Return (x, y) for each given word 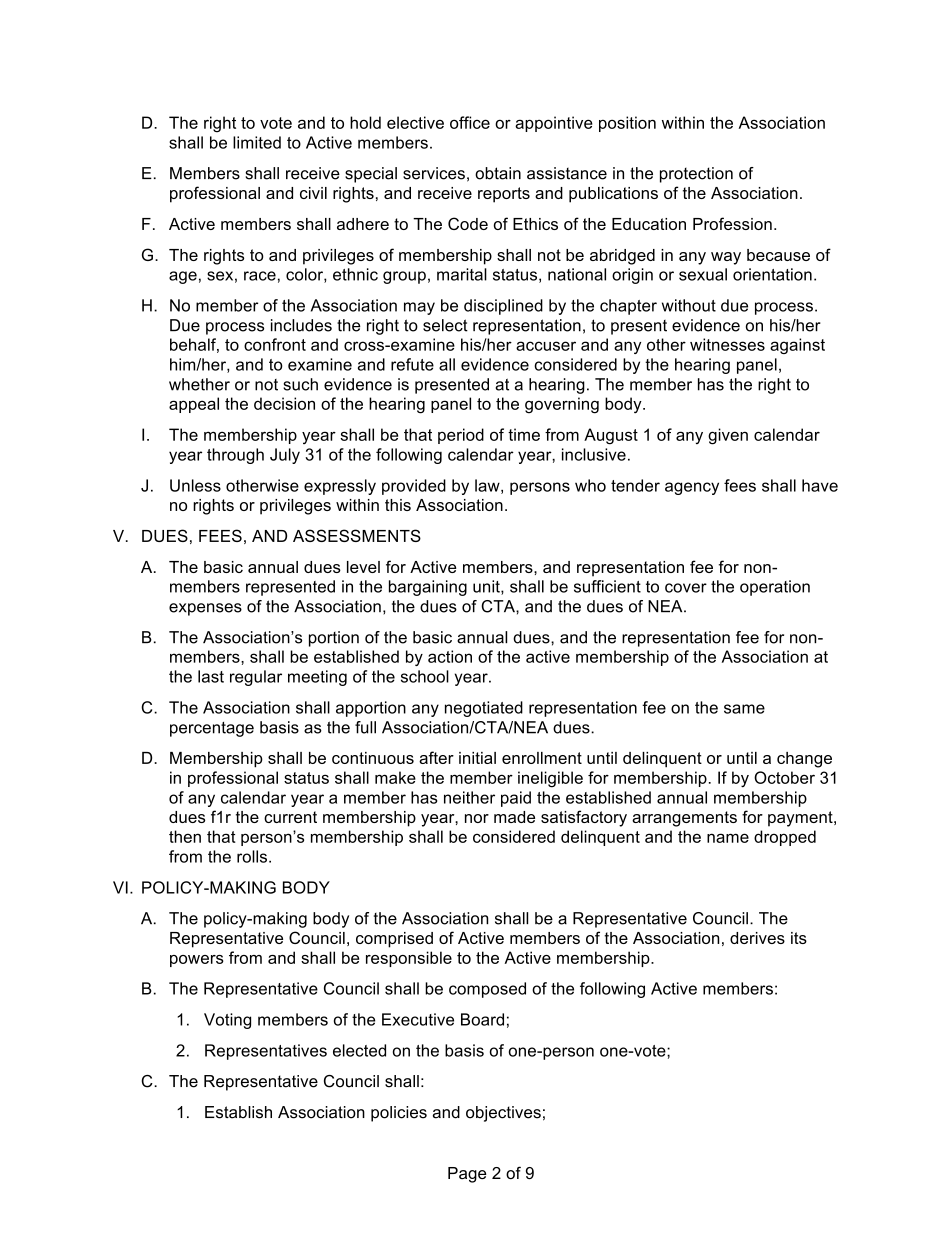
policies (399, 1114)
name (728, 838)
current (290, 817)
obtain (498, 173)
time (524, 434)
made (514, 817)
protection (696, 175)
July (285, 456)
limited (257, 142)
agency (692, 488)
